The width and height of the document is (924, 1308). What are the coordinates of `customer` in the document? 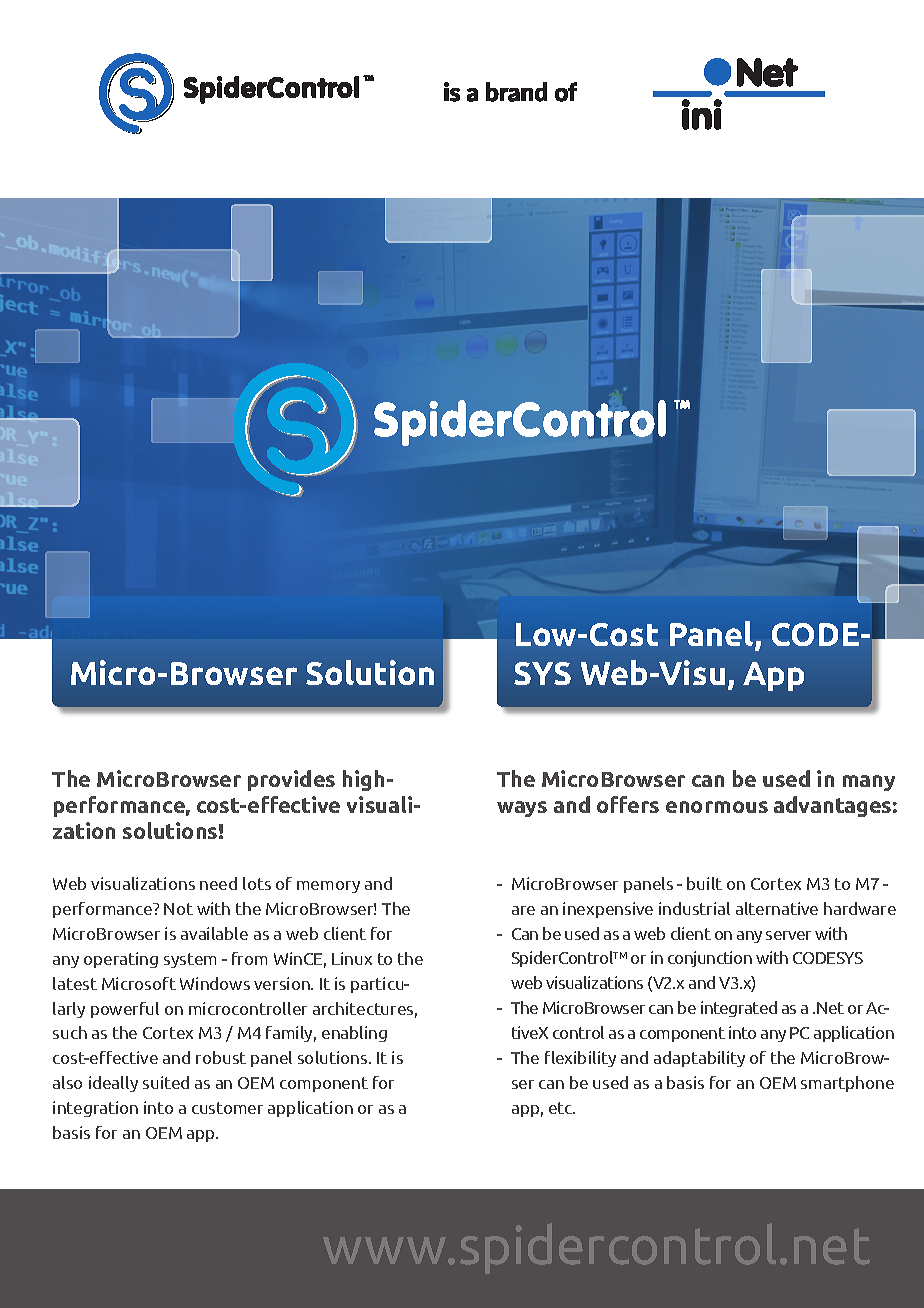 It's located at (227, 1108).
